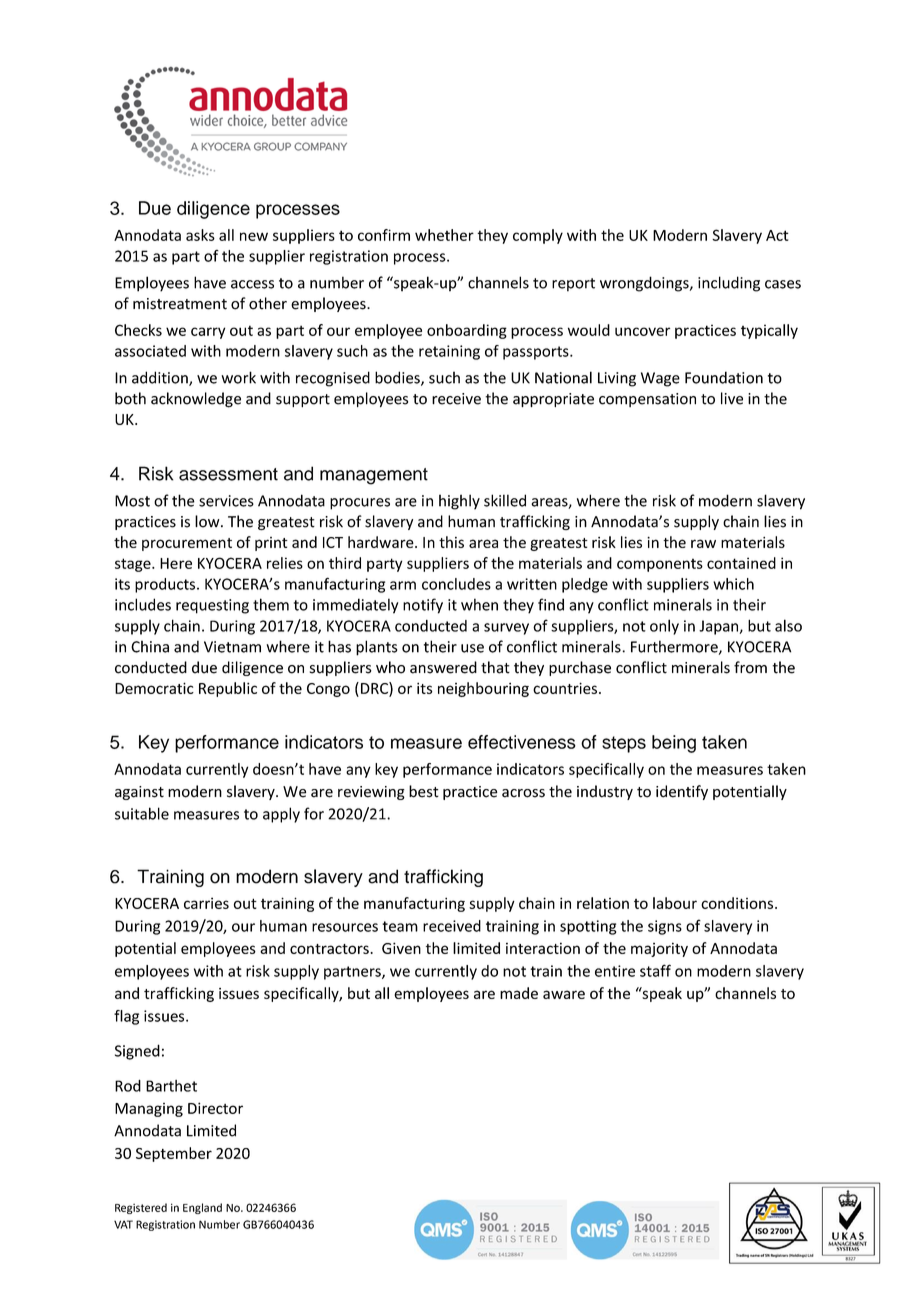  Describe the element at coordinates (202, 1208) in the screenshot. I see `England` at that location.
